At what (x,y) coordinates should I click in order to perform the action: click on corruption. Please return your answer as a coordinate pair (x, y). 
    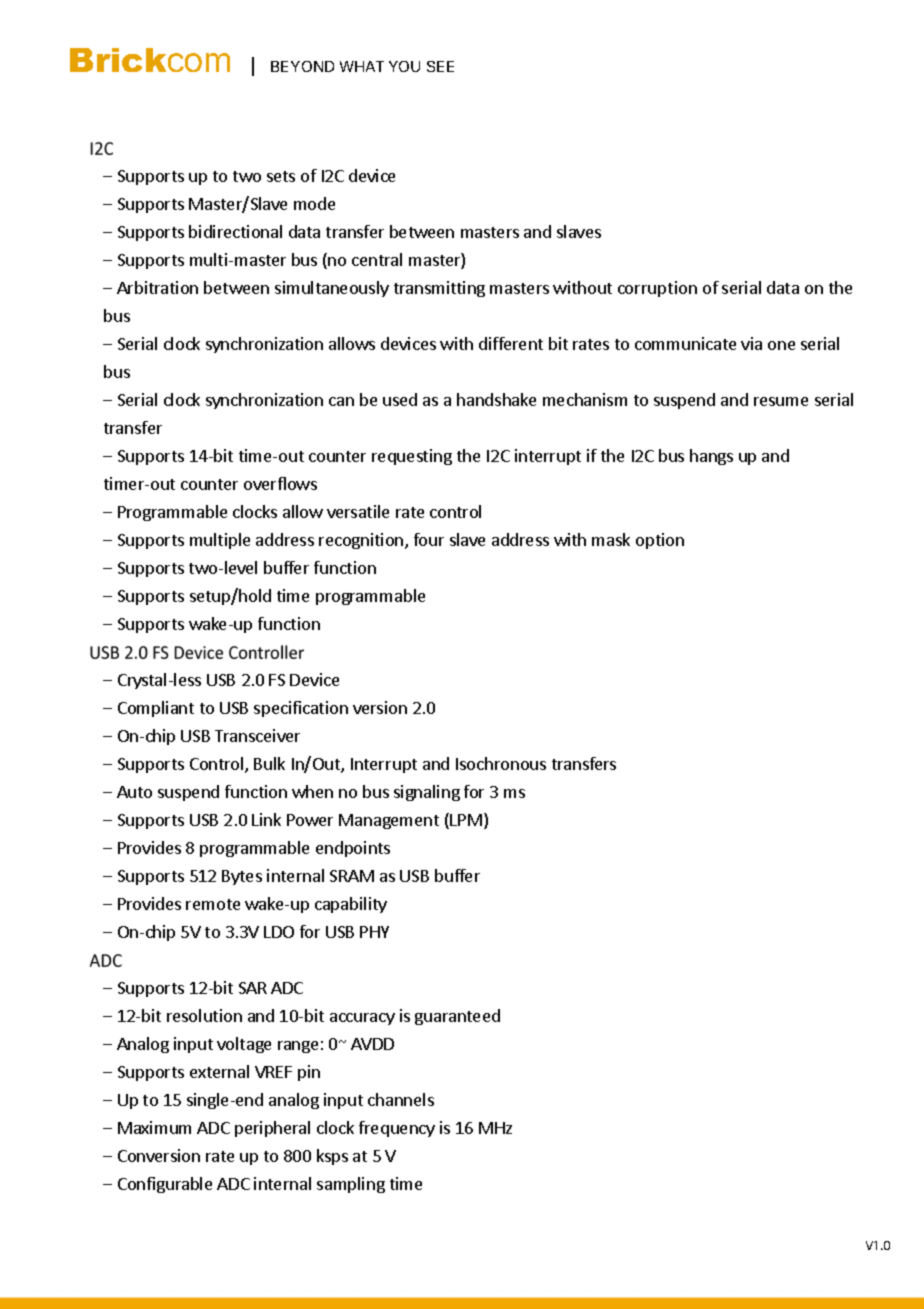
    Looking at the image, I should click on (657, 289).
